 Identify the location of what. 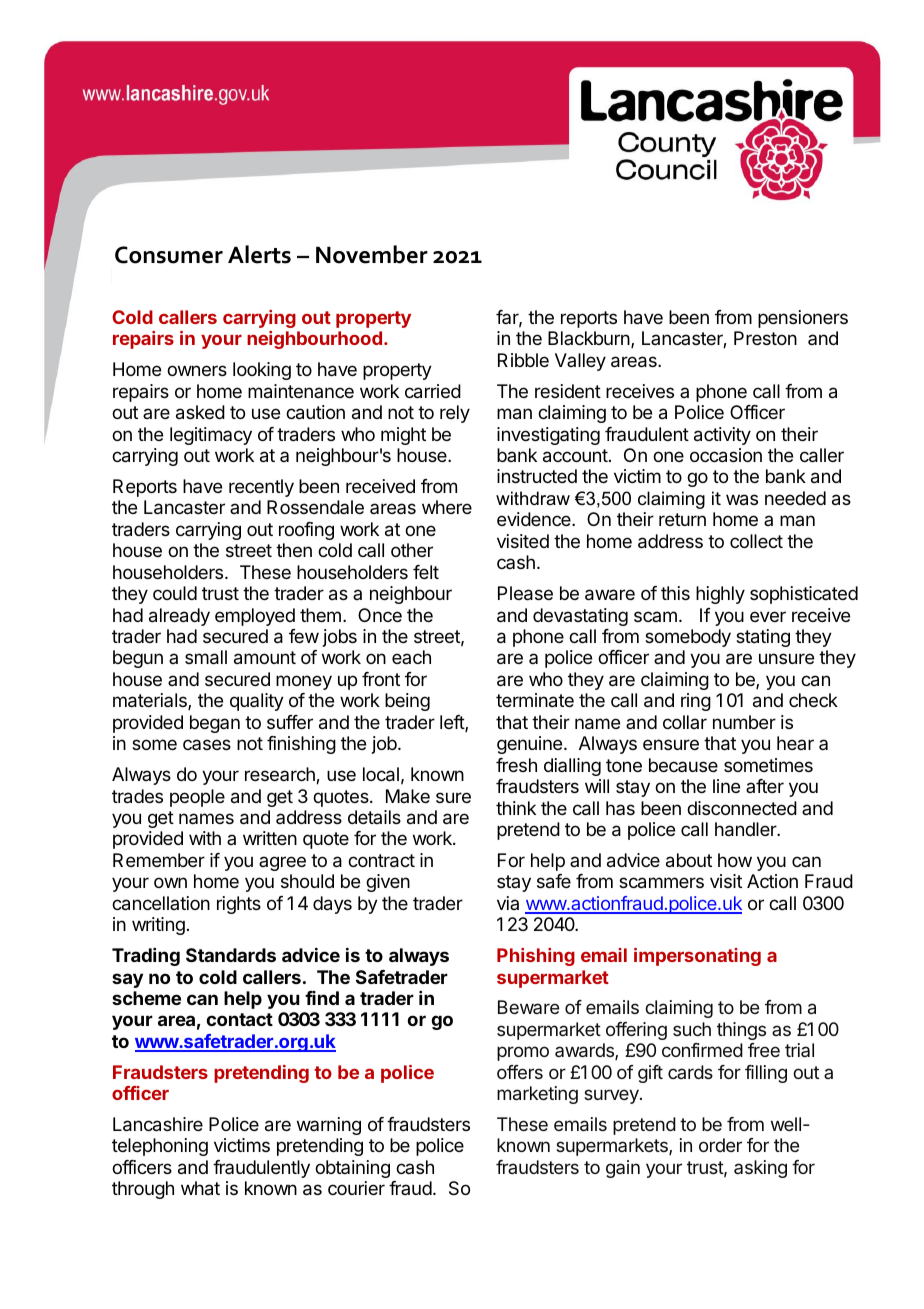
(200, 1188).
